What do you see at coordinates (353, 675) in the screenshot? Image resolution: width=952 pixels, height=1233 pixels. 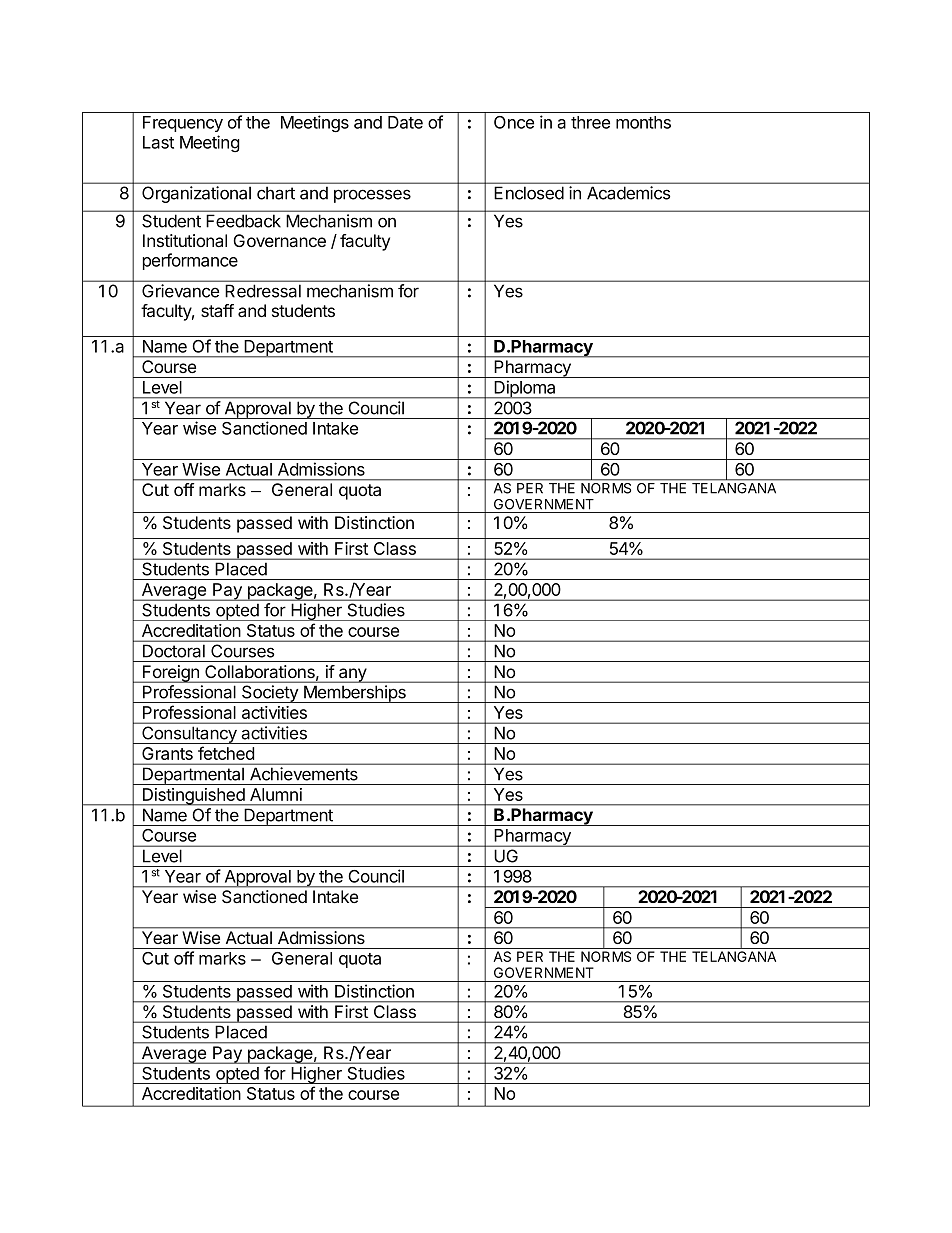 I see `any` at bounding box center [353, 675].
